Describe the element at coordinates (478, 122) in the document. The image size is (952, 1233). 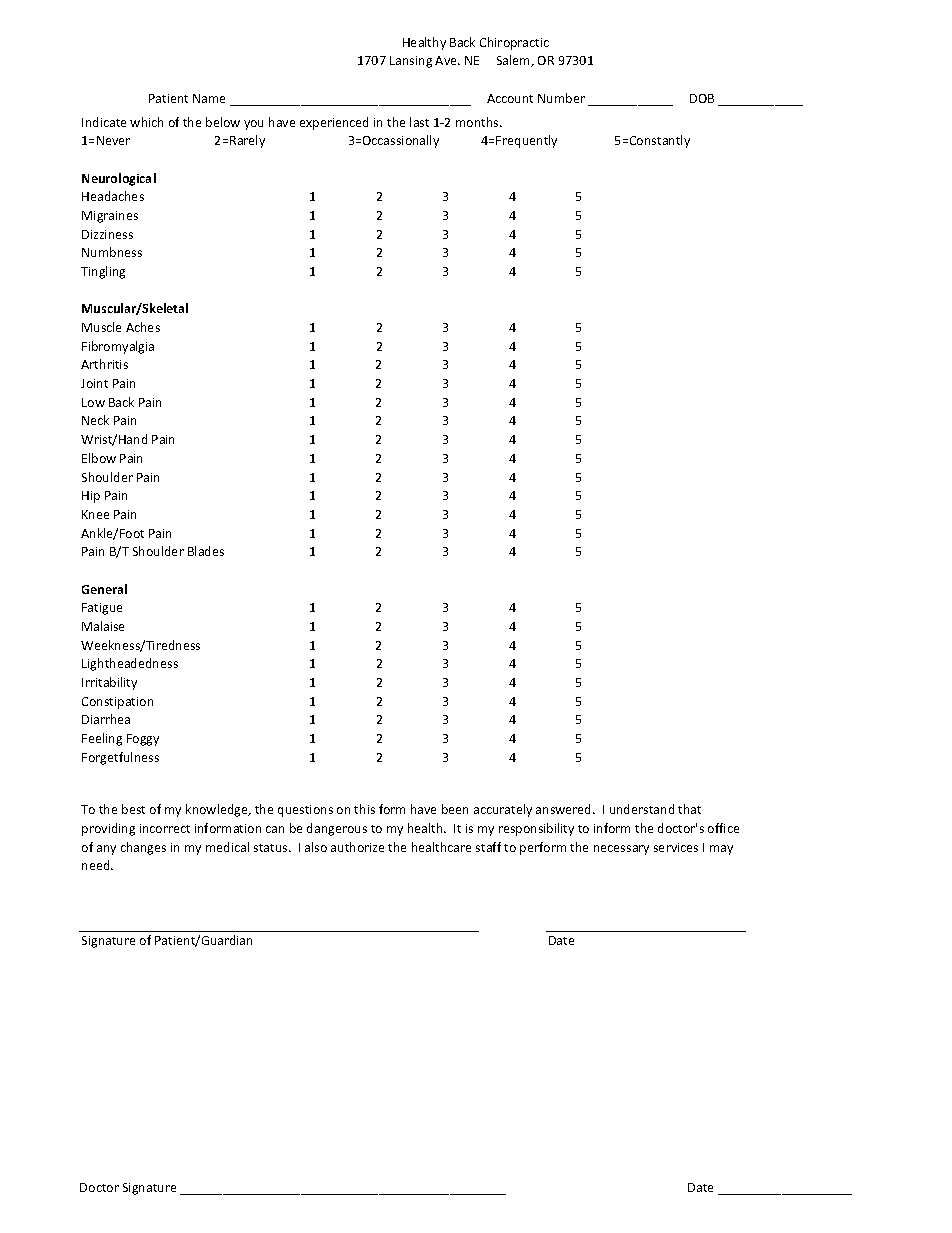
I see `months` at that location.
